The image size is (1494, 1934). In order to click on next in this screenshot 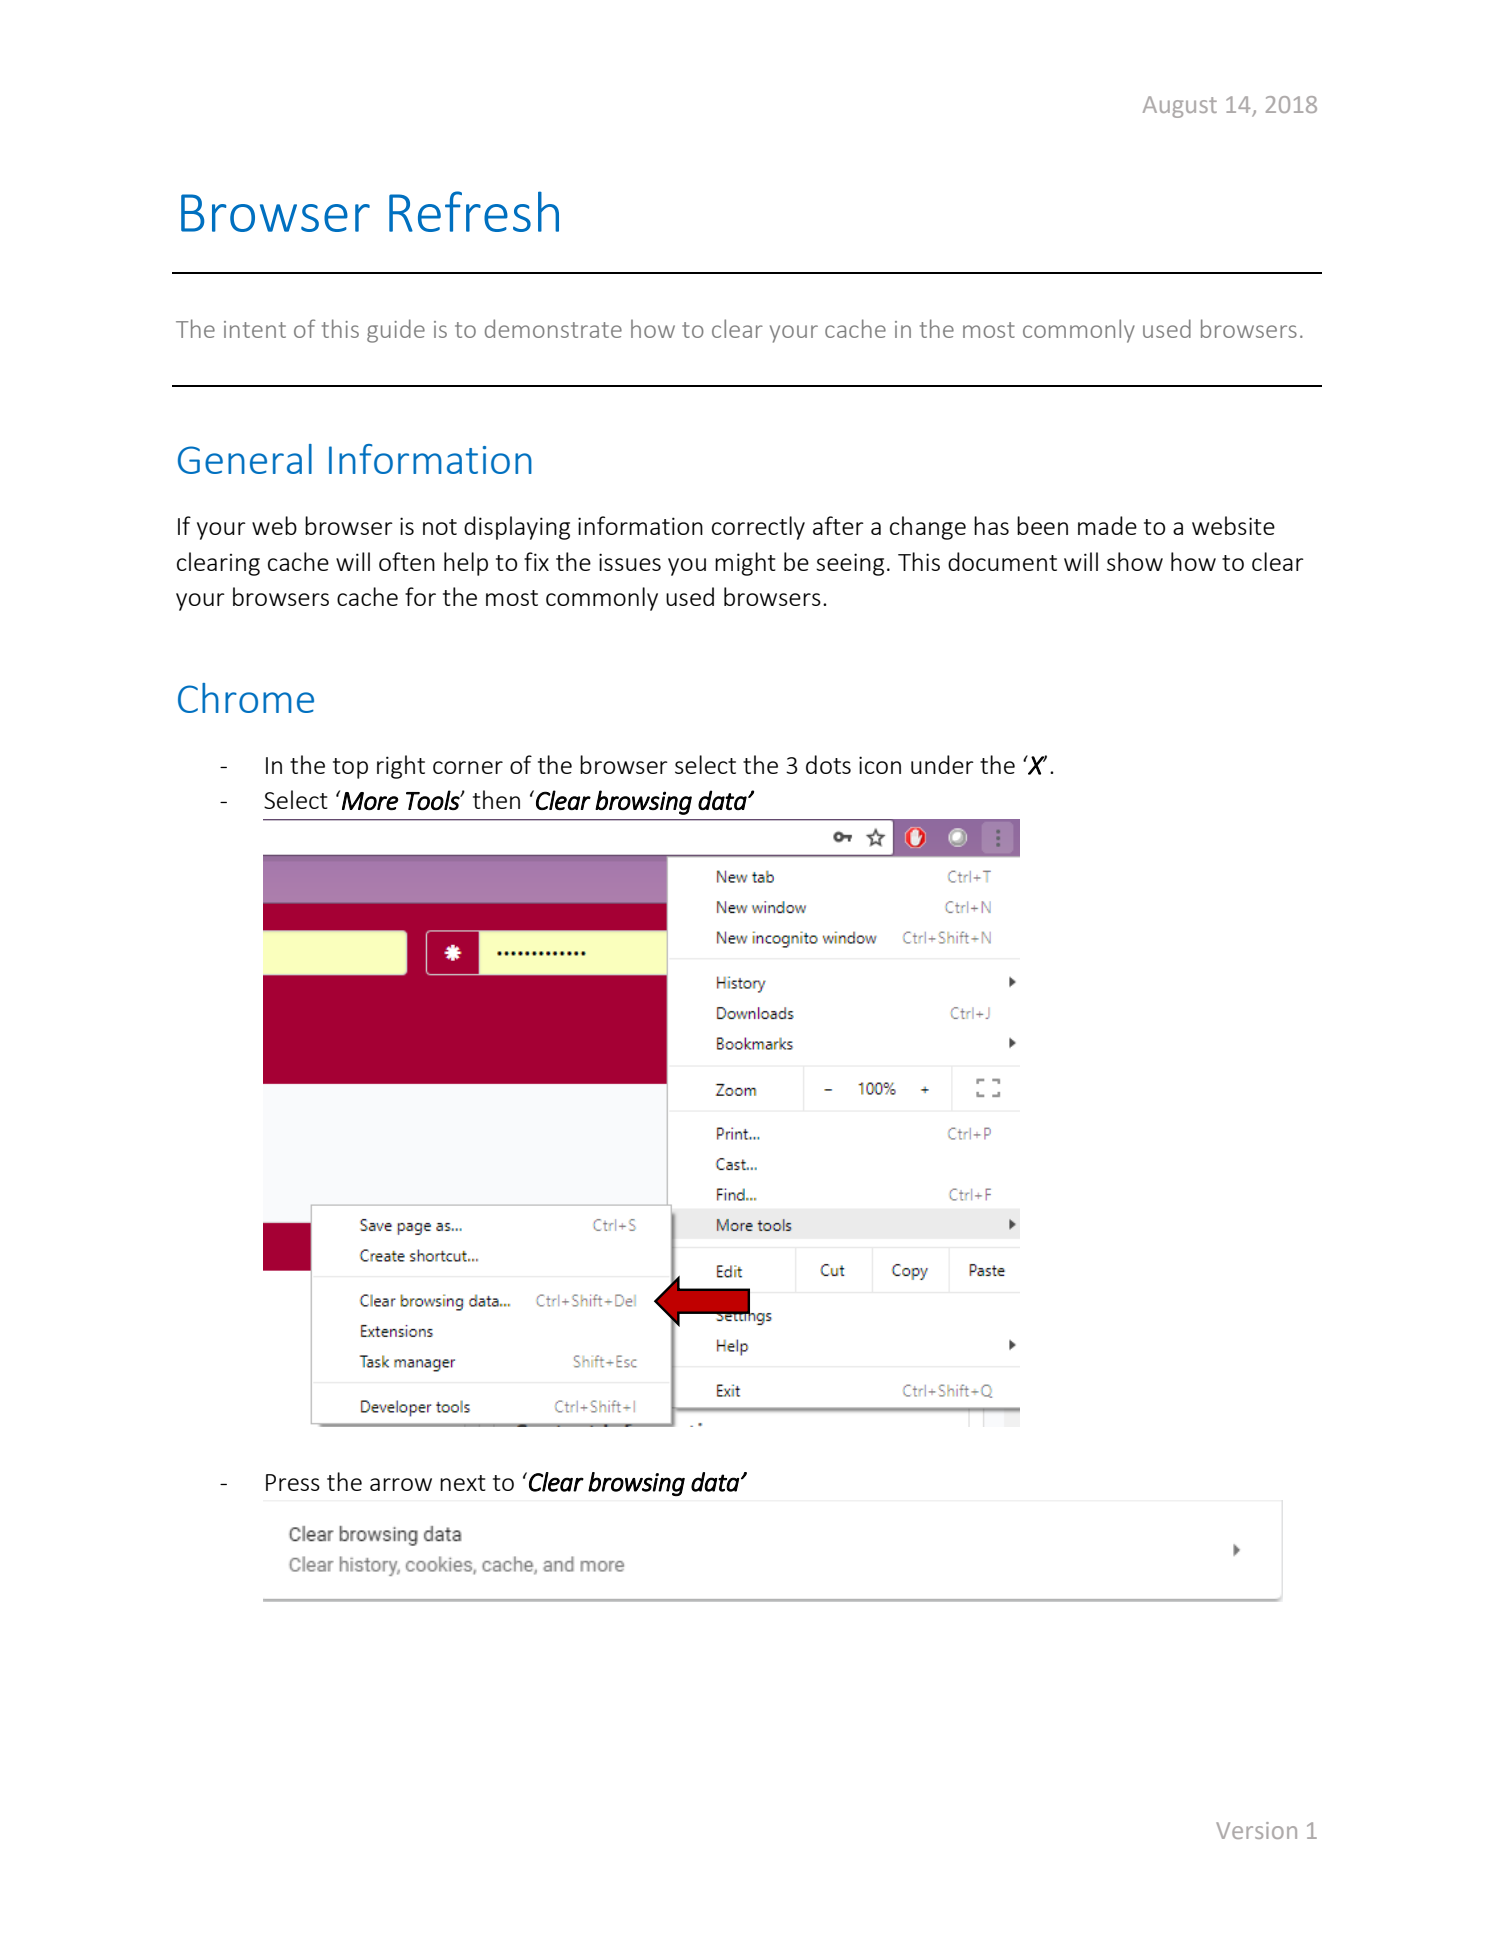, I will do `click(463, 1483)`.
